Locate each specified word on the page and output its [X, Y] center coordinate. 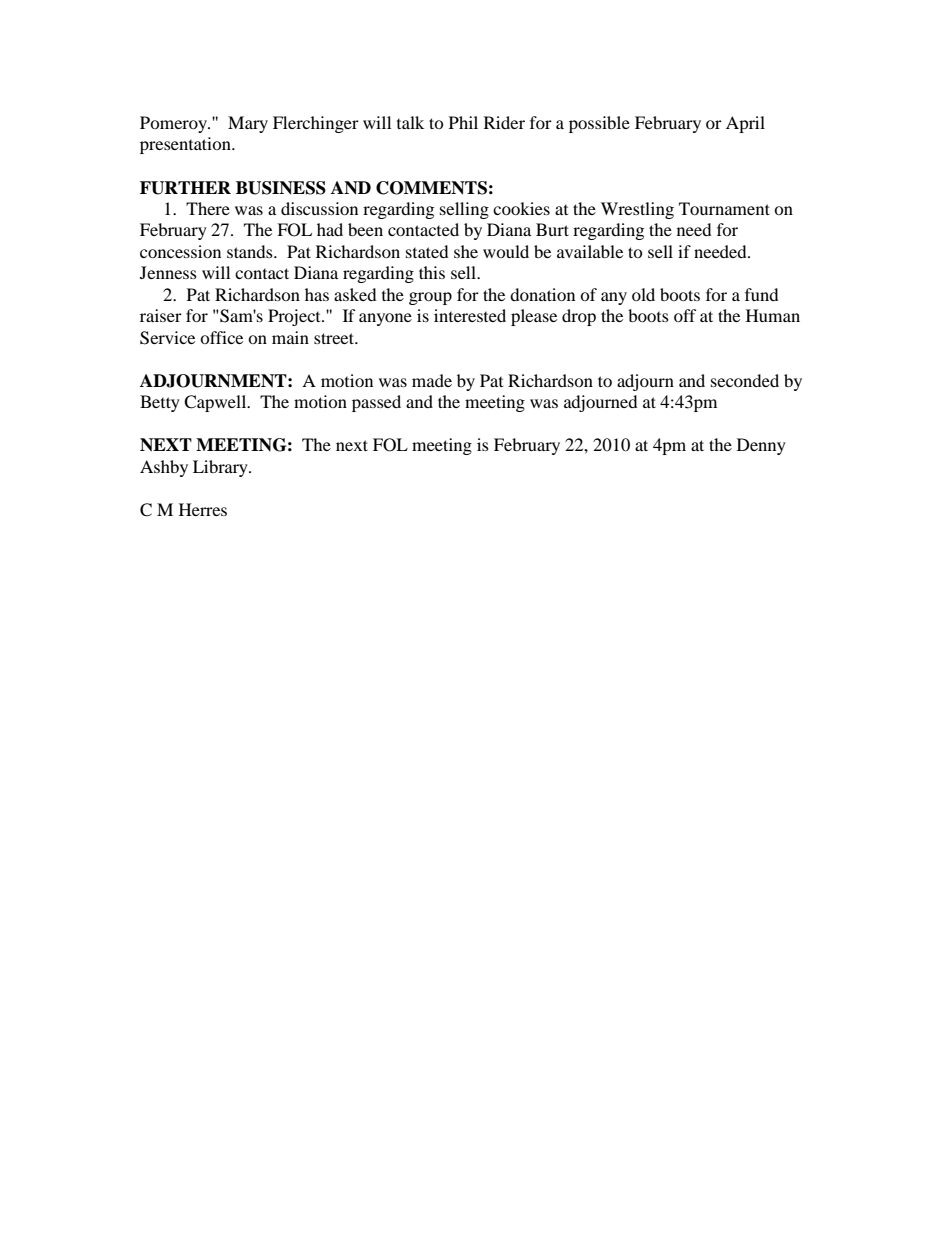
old [643, 294]
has [317, 294]
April [745, 124]
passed [376, 403]
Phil [463, 122]
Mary [248, 124]
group [430, 298]
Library [221, 468]
